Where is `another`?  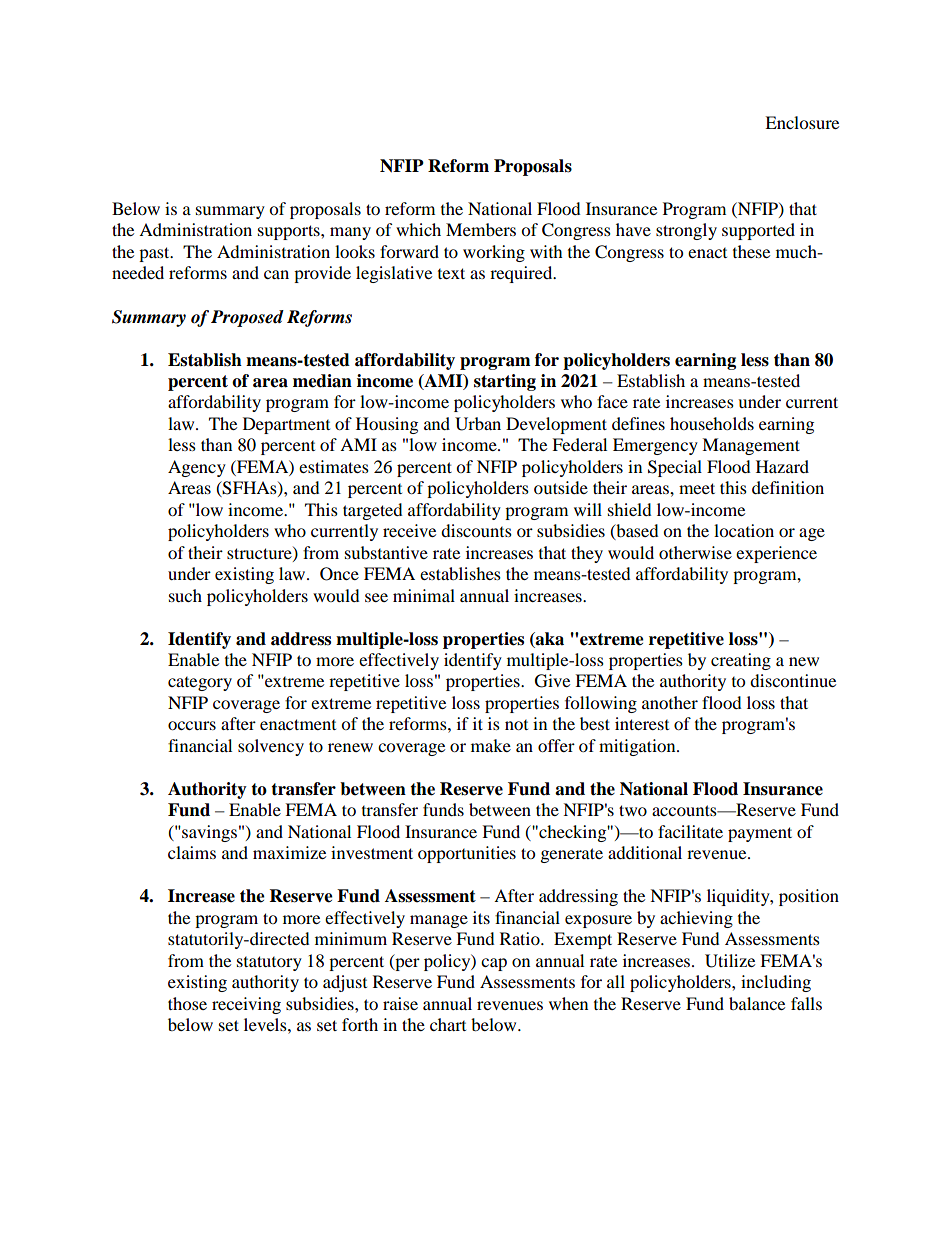 another is located at coordinates (670, 702).
